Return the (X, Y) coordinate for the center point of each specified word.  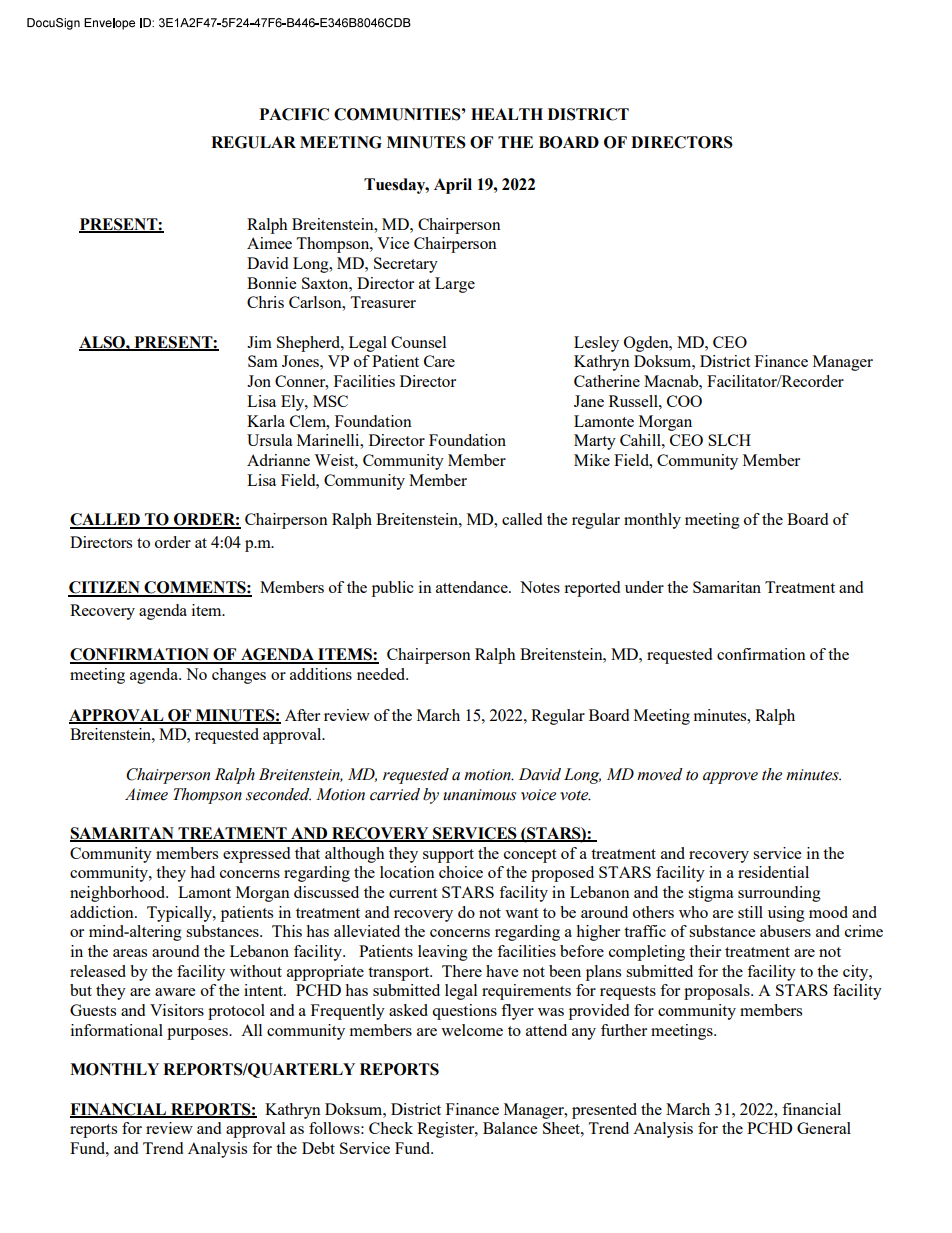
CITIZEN (105, 588)
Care (439, 361)
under (644, 587)
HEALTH (507, 114)
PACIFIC (294, 114)
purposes (198, 1034)
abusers (785, 931)
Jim (259, 342)
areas (130, 953)
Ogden (647, 344)
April (453, 186)
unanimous (479, 795)
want (521, 913)
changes (239, 676)
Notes (540, 587)
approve (730, 778)
